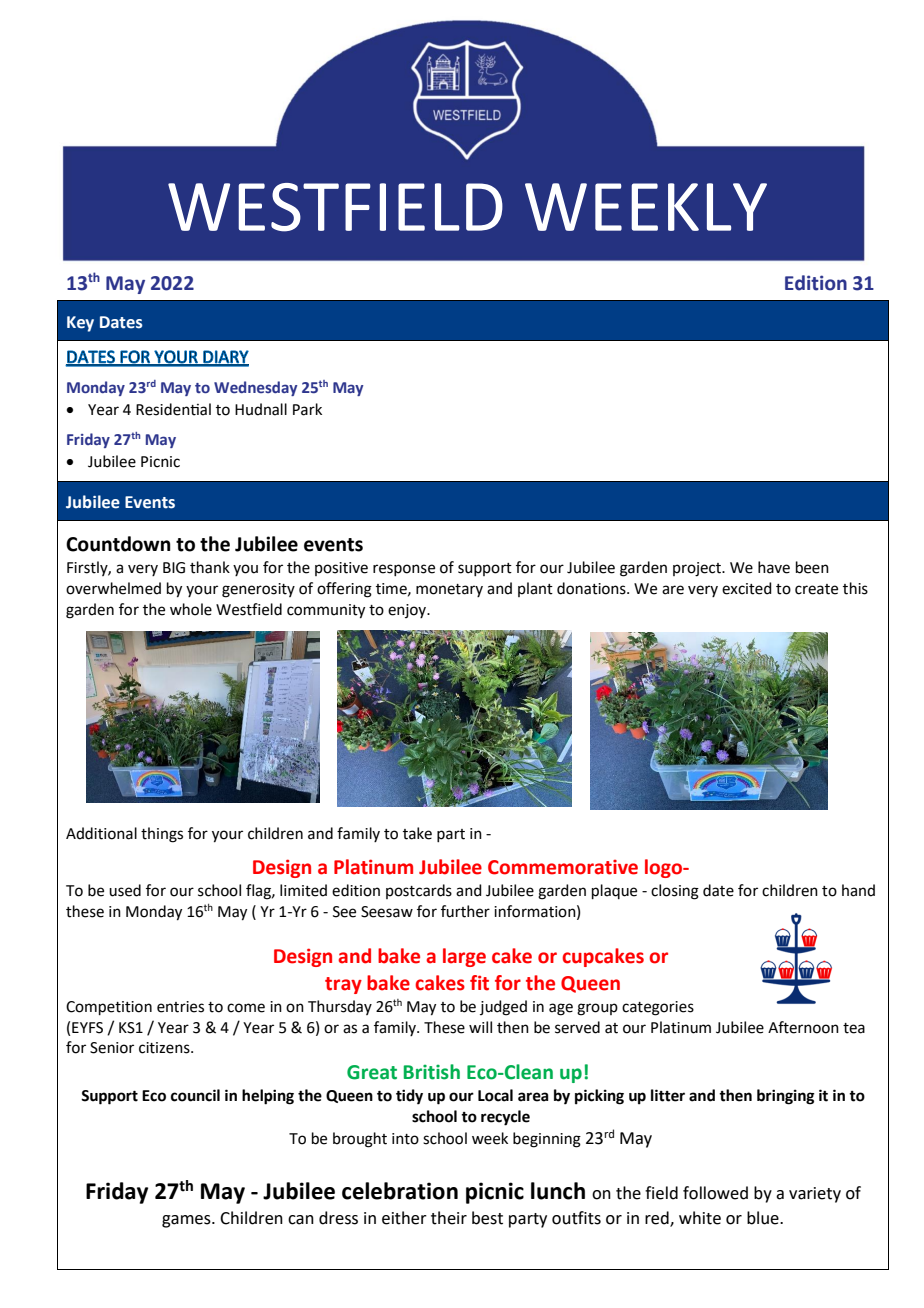 Image resolution: width=924 pixels, height=1308 pixels. I want to click on been, so click(812, 567).
